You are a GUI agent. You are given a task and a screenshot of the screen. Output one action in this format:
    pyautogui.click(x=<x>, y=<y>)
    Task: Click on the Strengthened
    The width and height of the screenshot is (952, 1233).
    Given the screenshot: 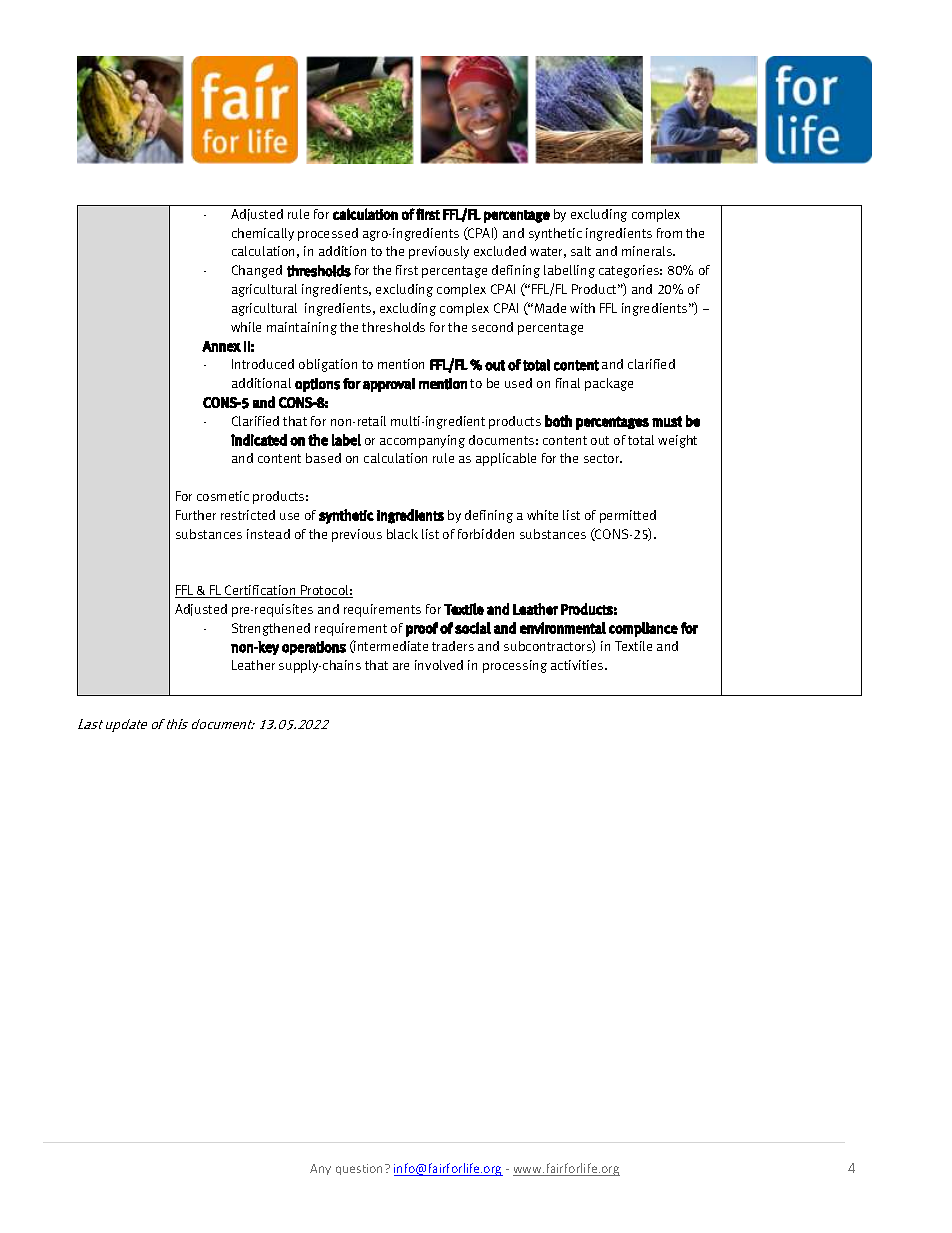 What is the action you would take?
    pyautogui.click(x=271, y=629)
